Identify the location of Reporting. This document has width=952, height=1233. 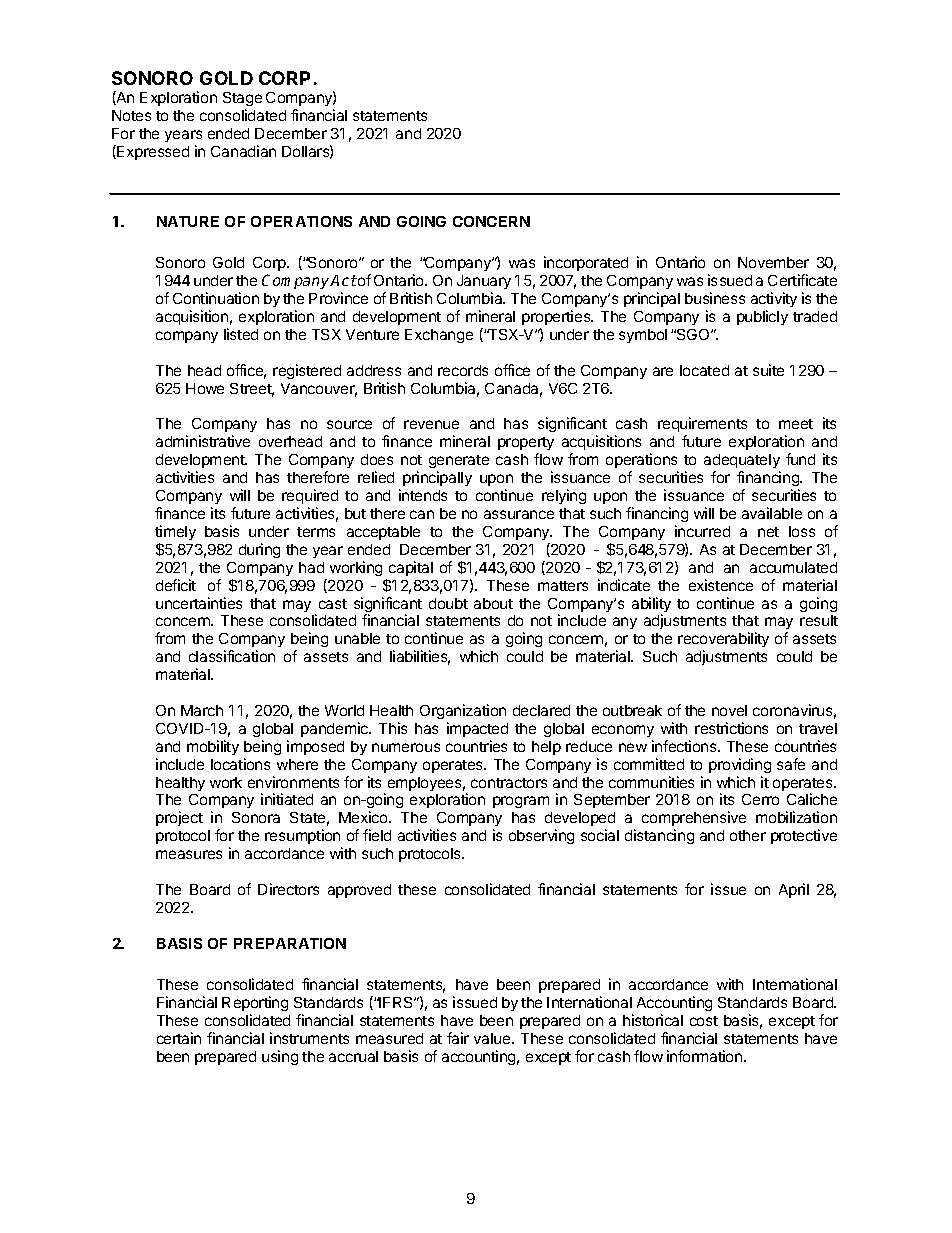
(255, 1005).
